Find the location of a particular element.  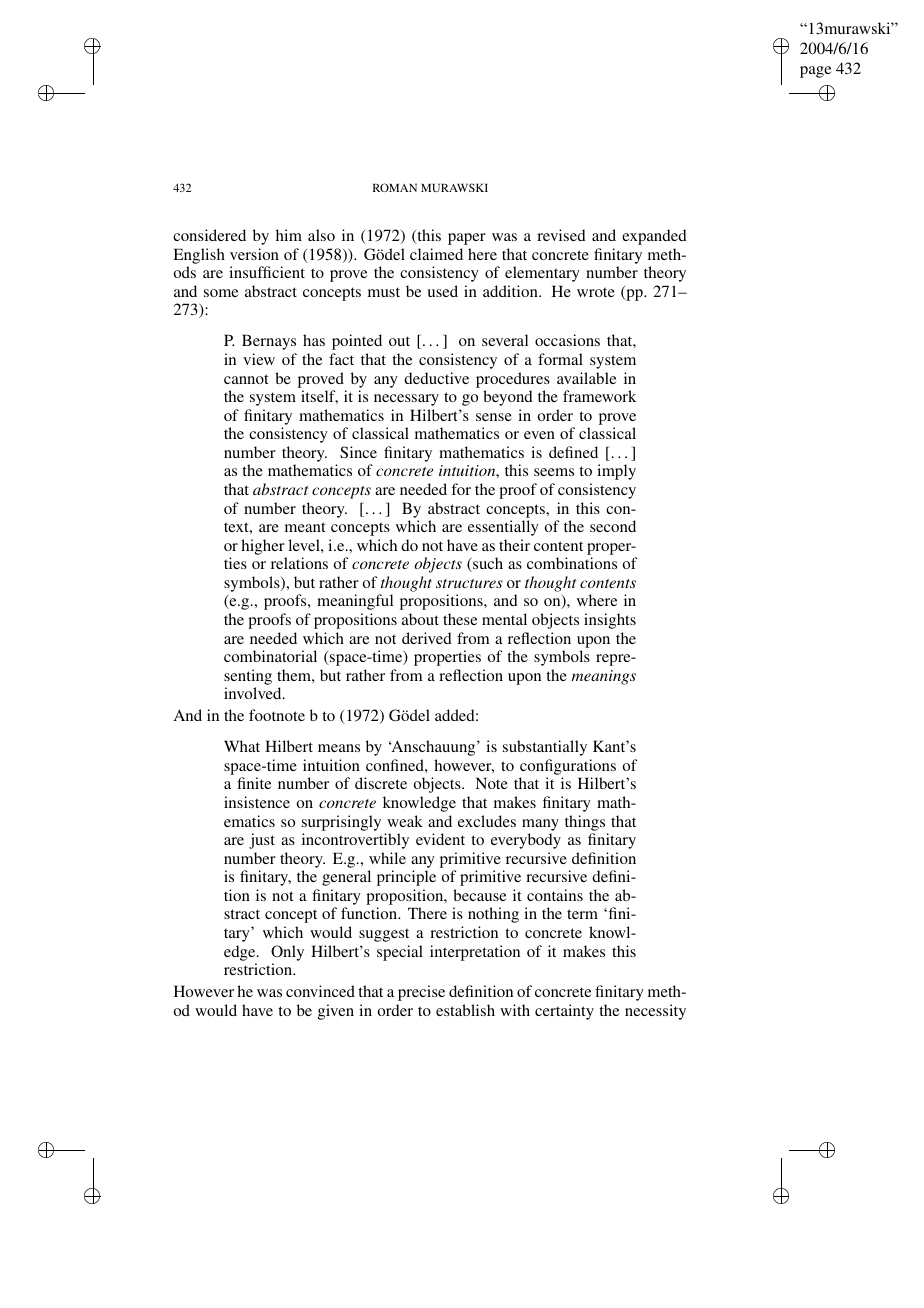

substantially is located at coordinates (545, 748).
